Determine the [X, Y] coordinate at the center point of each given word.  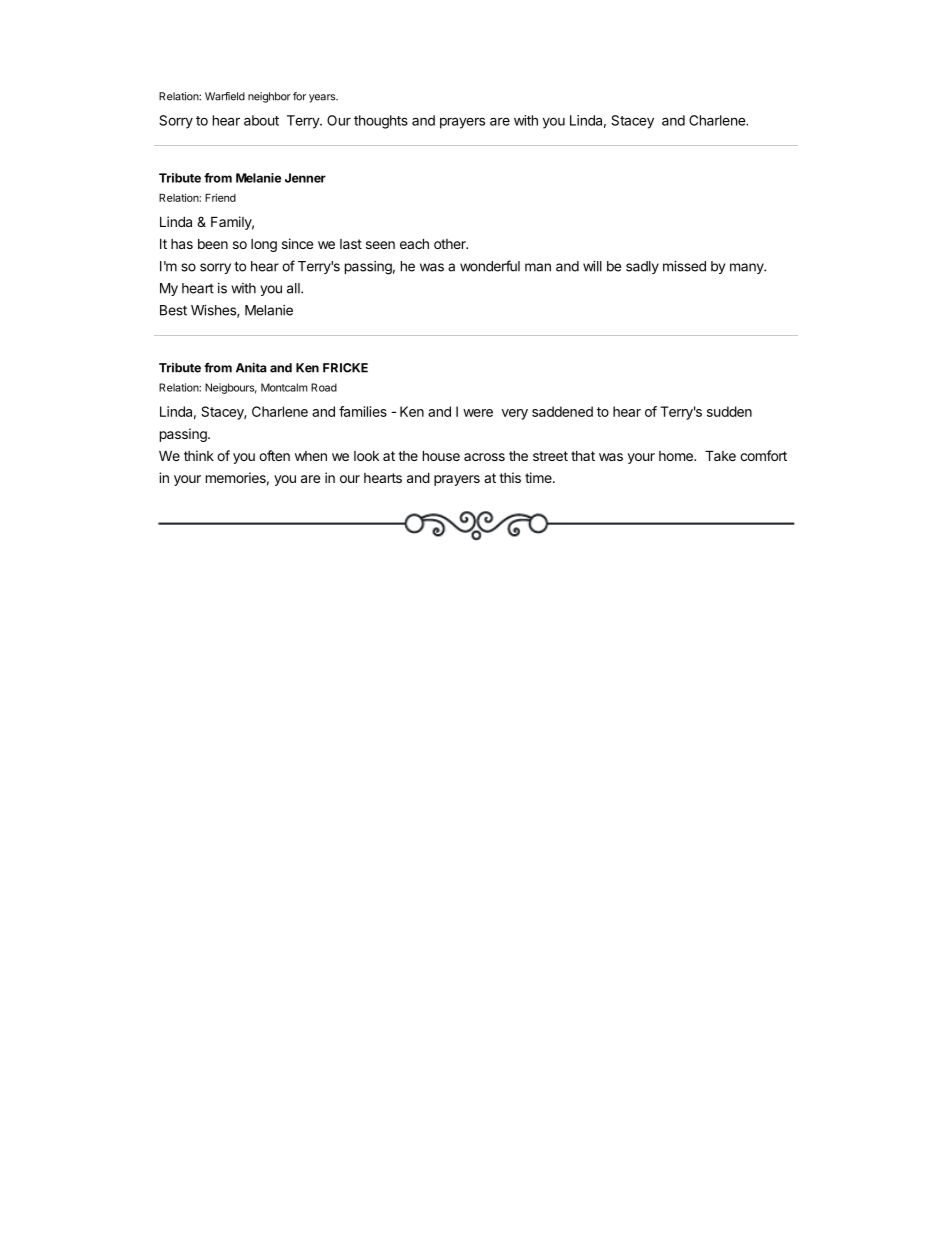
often [274, 455]
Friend [220, 197]
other [451, 244]
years [323, 98]
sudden [729, 411]
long [264, 245]
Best [173, 310]
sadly [642, 267]
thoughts [381, 122]
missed [684, 266]
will [592, 266]
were [478, 413]
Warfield [225, 96]
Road [324, 387]
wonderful [490, 266]
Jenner [305, 178]
